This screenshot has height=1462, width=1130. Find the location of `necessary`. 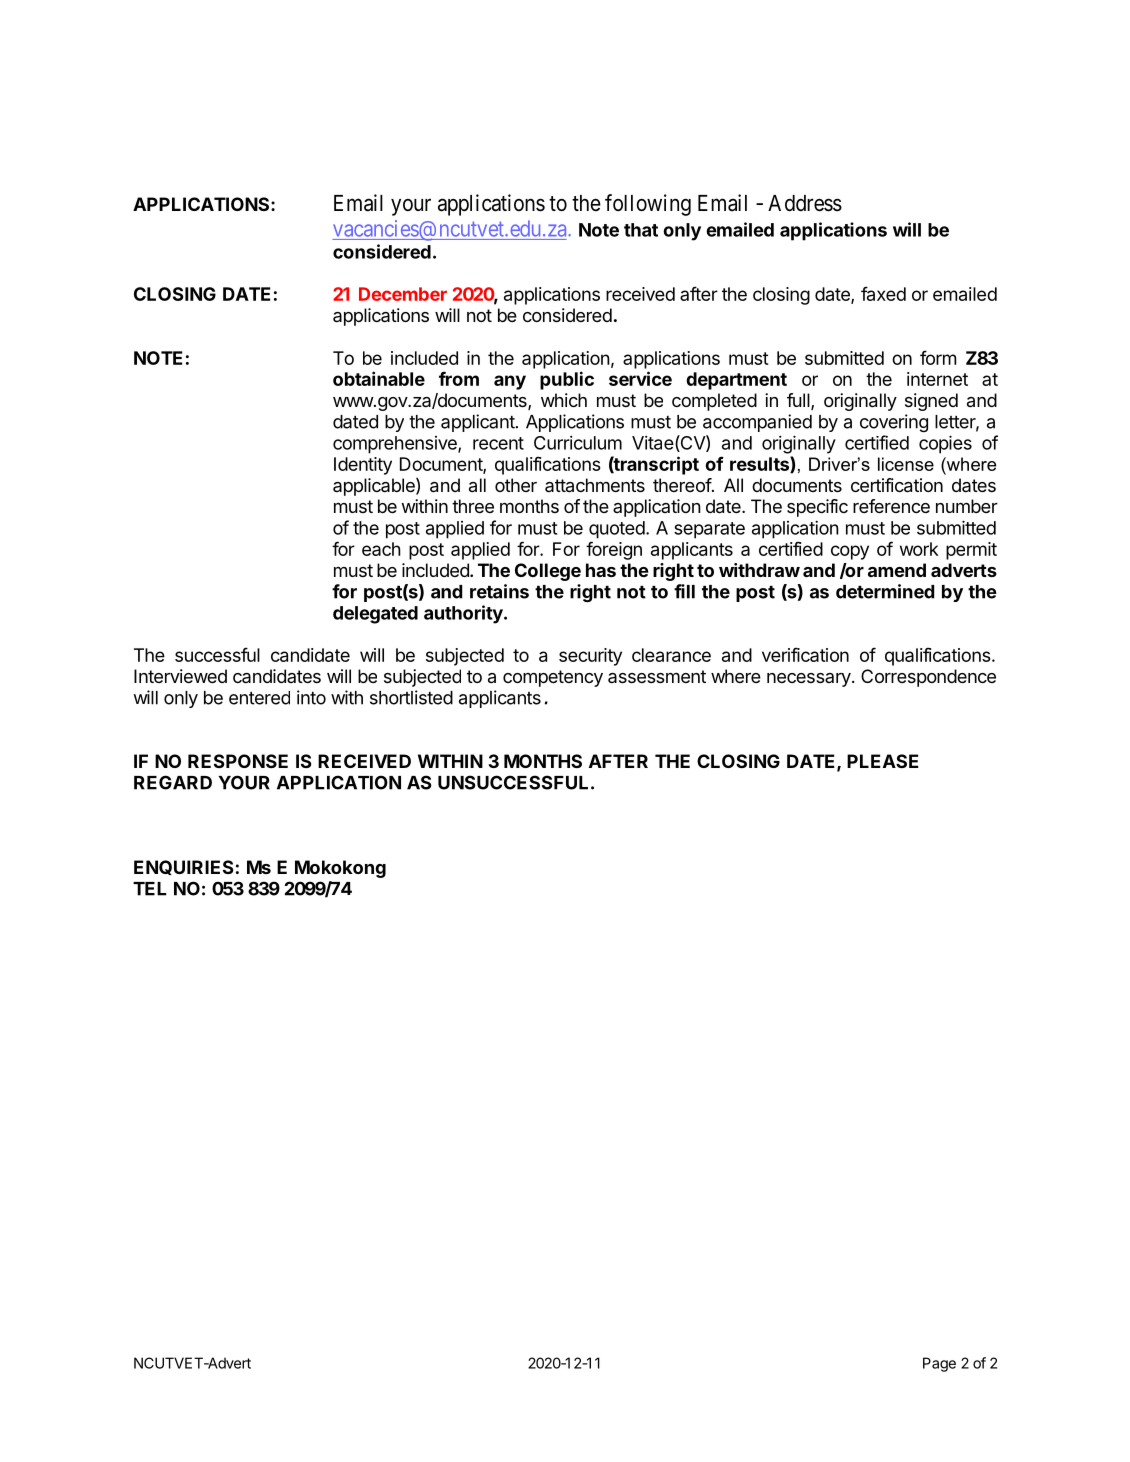

necessary is located at coordinates (810, 680).
